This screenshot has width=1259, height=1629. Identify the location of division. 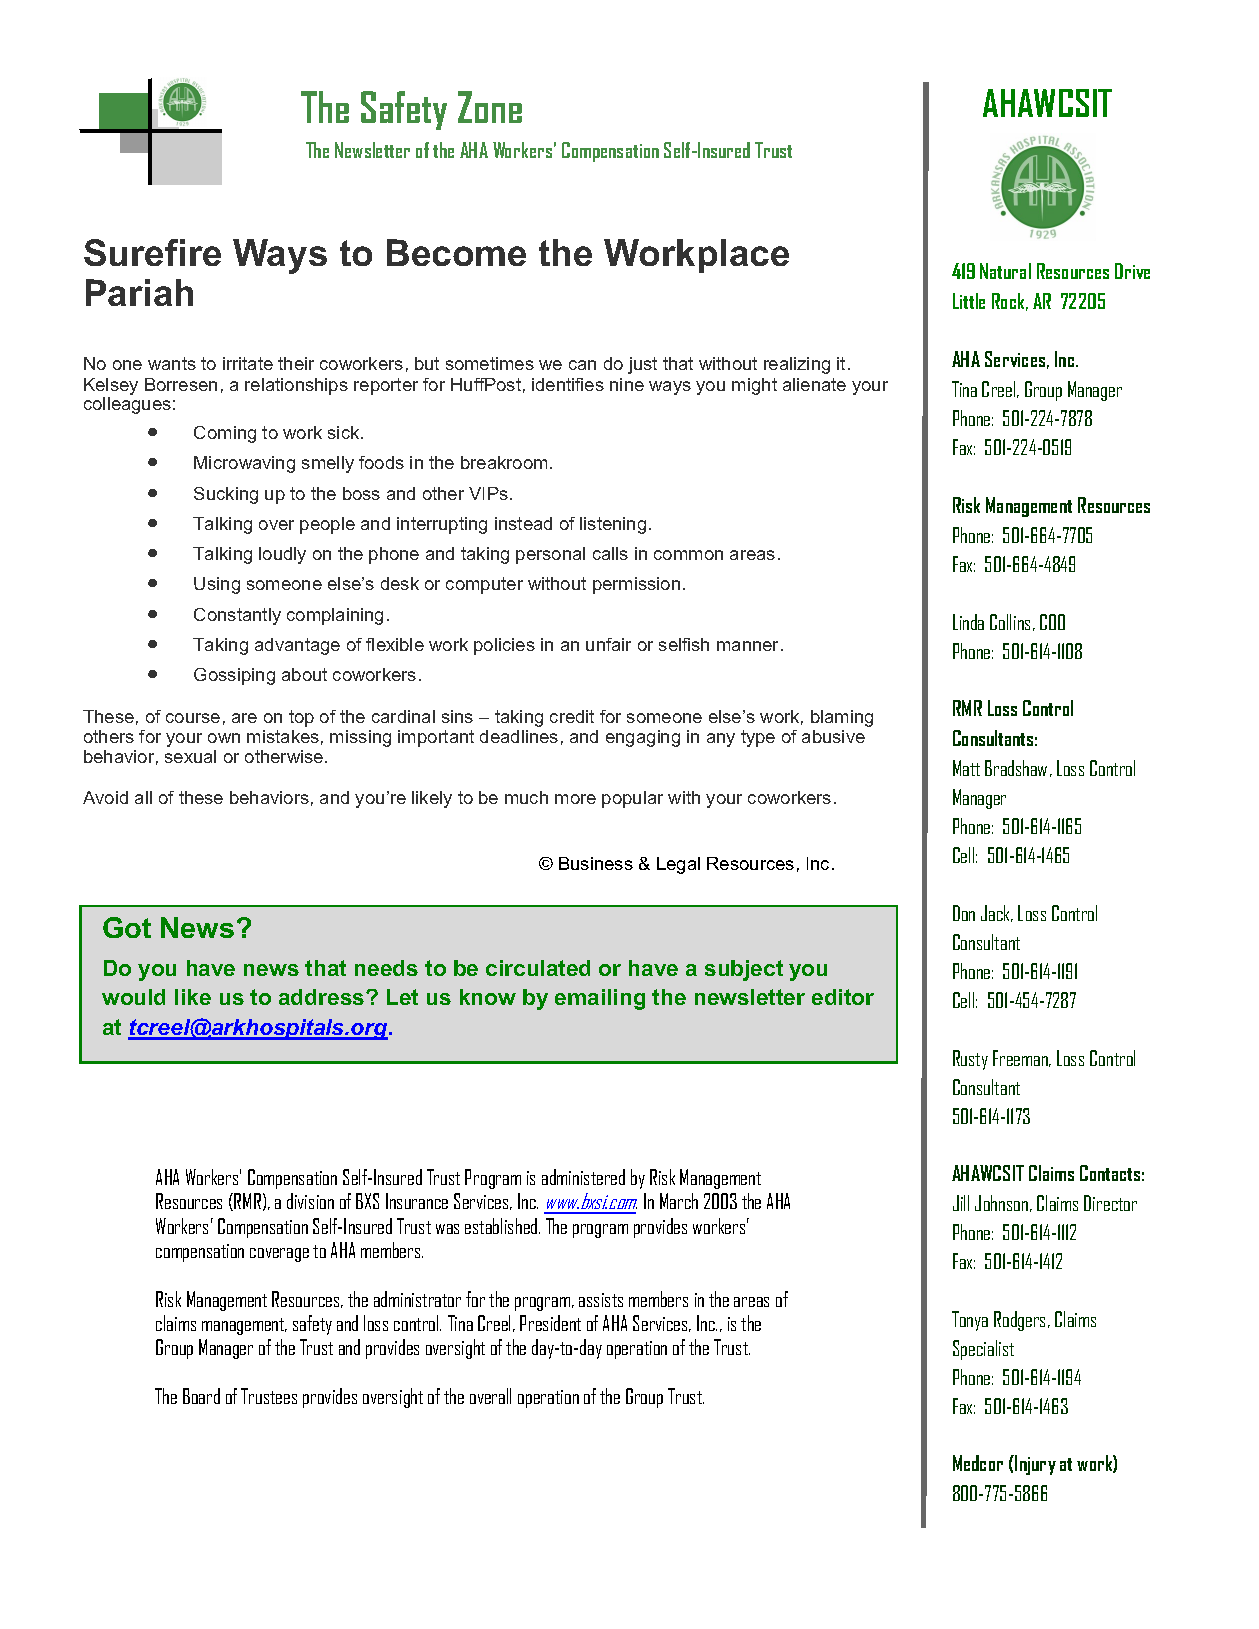
(310, 1201).
